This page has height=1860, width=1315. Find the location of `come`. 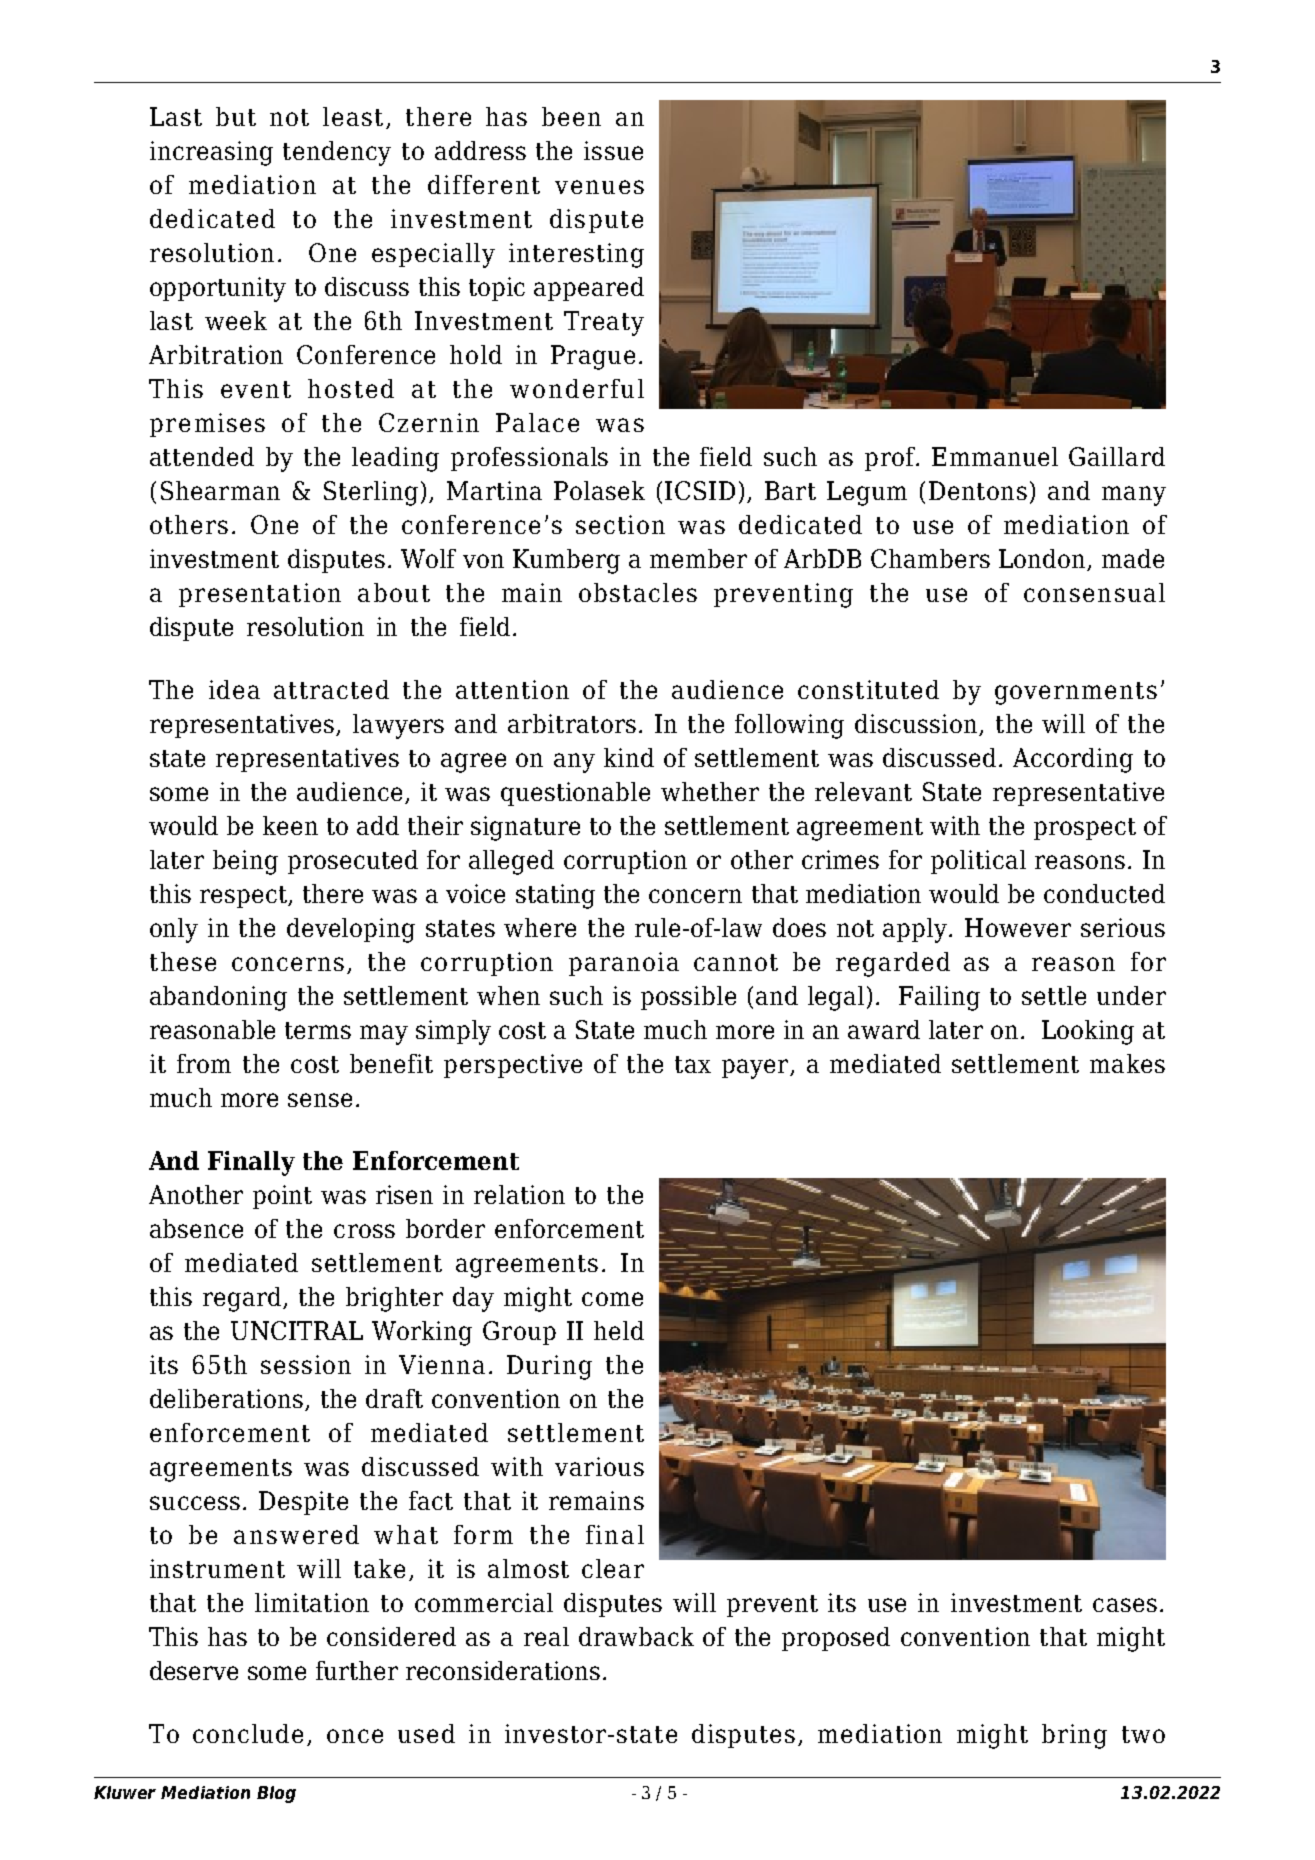

come is located at coordinates (612, 1299).
